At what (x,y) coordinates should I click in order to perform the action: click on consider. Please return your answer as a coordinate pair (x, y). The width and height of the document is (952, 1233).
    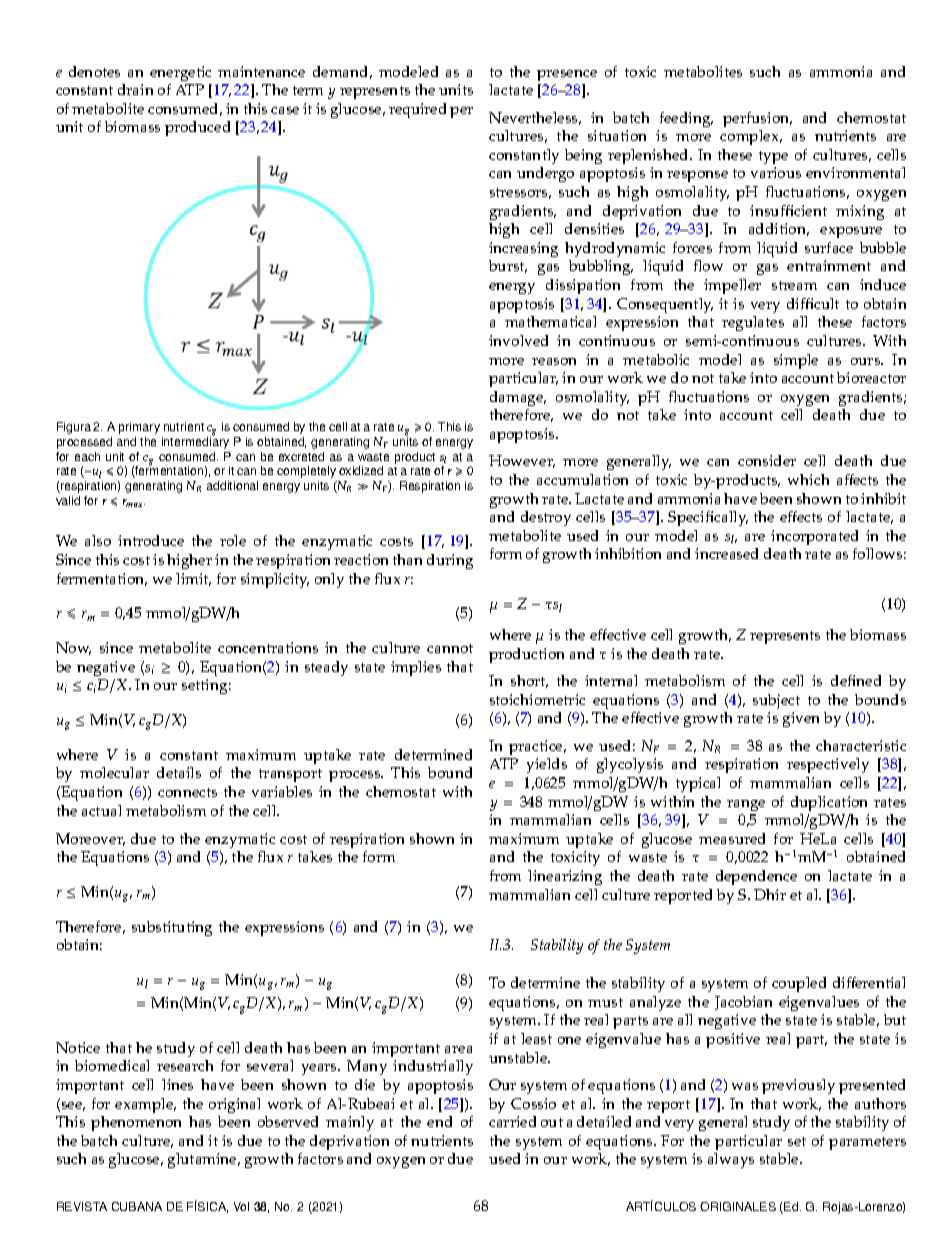
    Looking at the image, I should click on (767, 460).
